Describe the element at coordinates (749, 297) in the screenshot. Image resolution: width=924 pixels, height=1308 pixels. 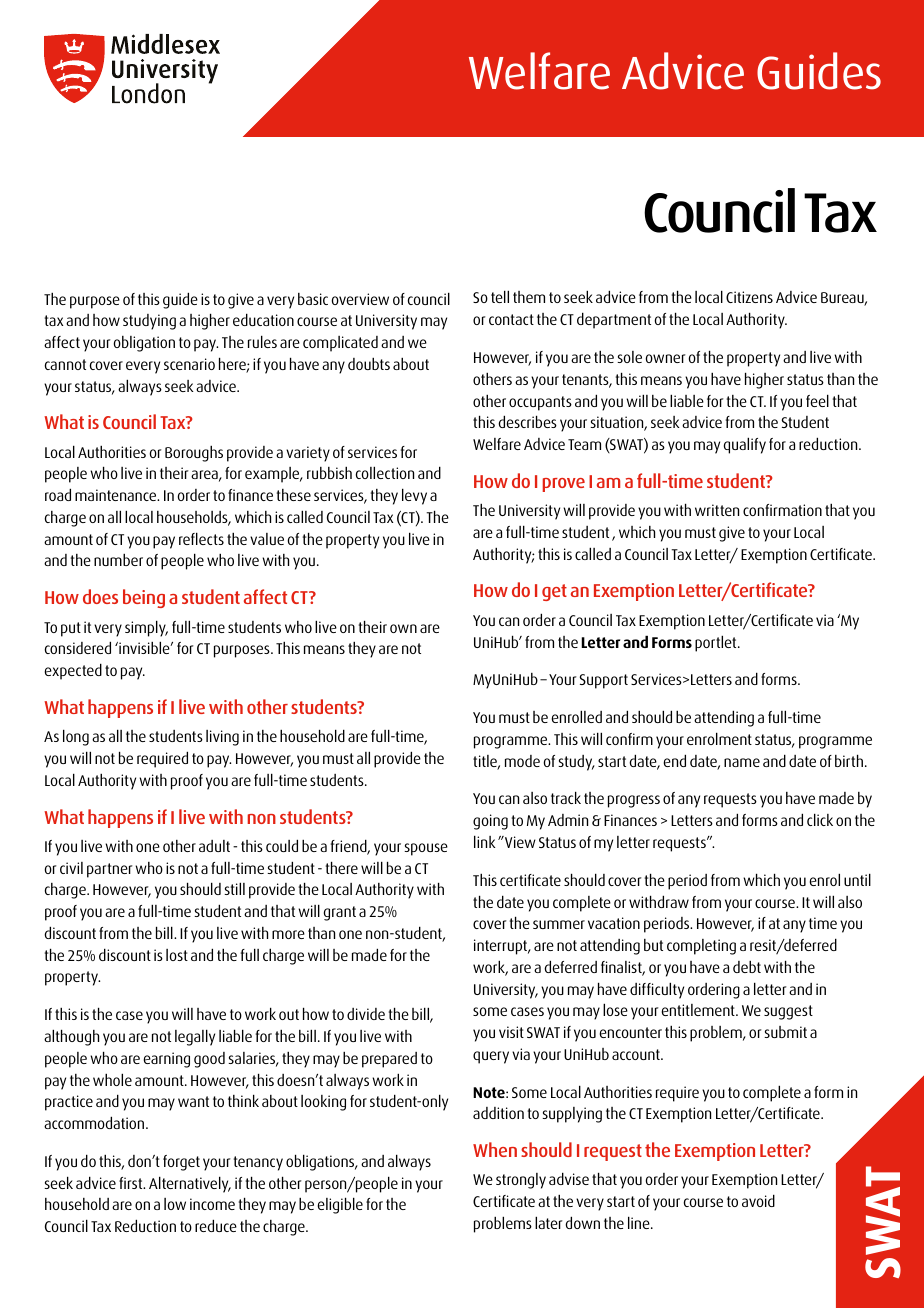
I see `Citizens` at that location.
